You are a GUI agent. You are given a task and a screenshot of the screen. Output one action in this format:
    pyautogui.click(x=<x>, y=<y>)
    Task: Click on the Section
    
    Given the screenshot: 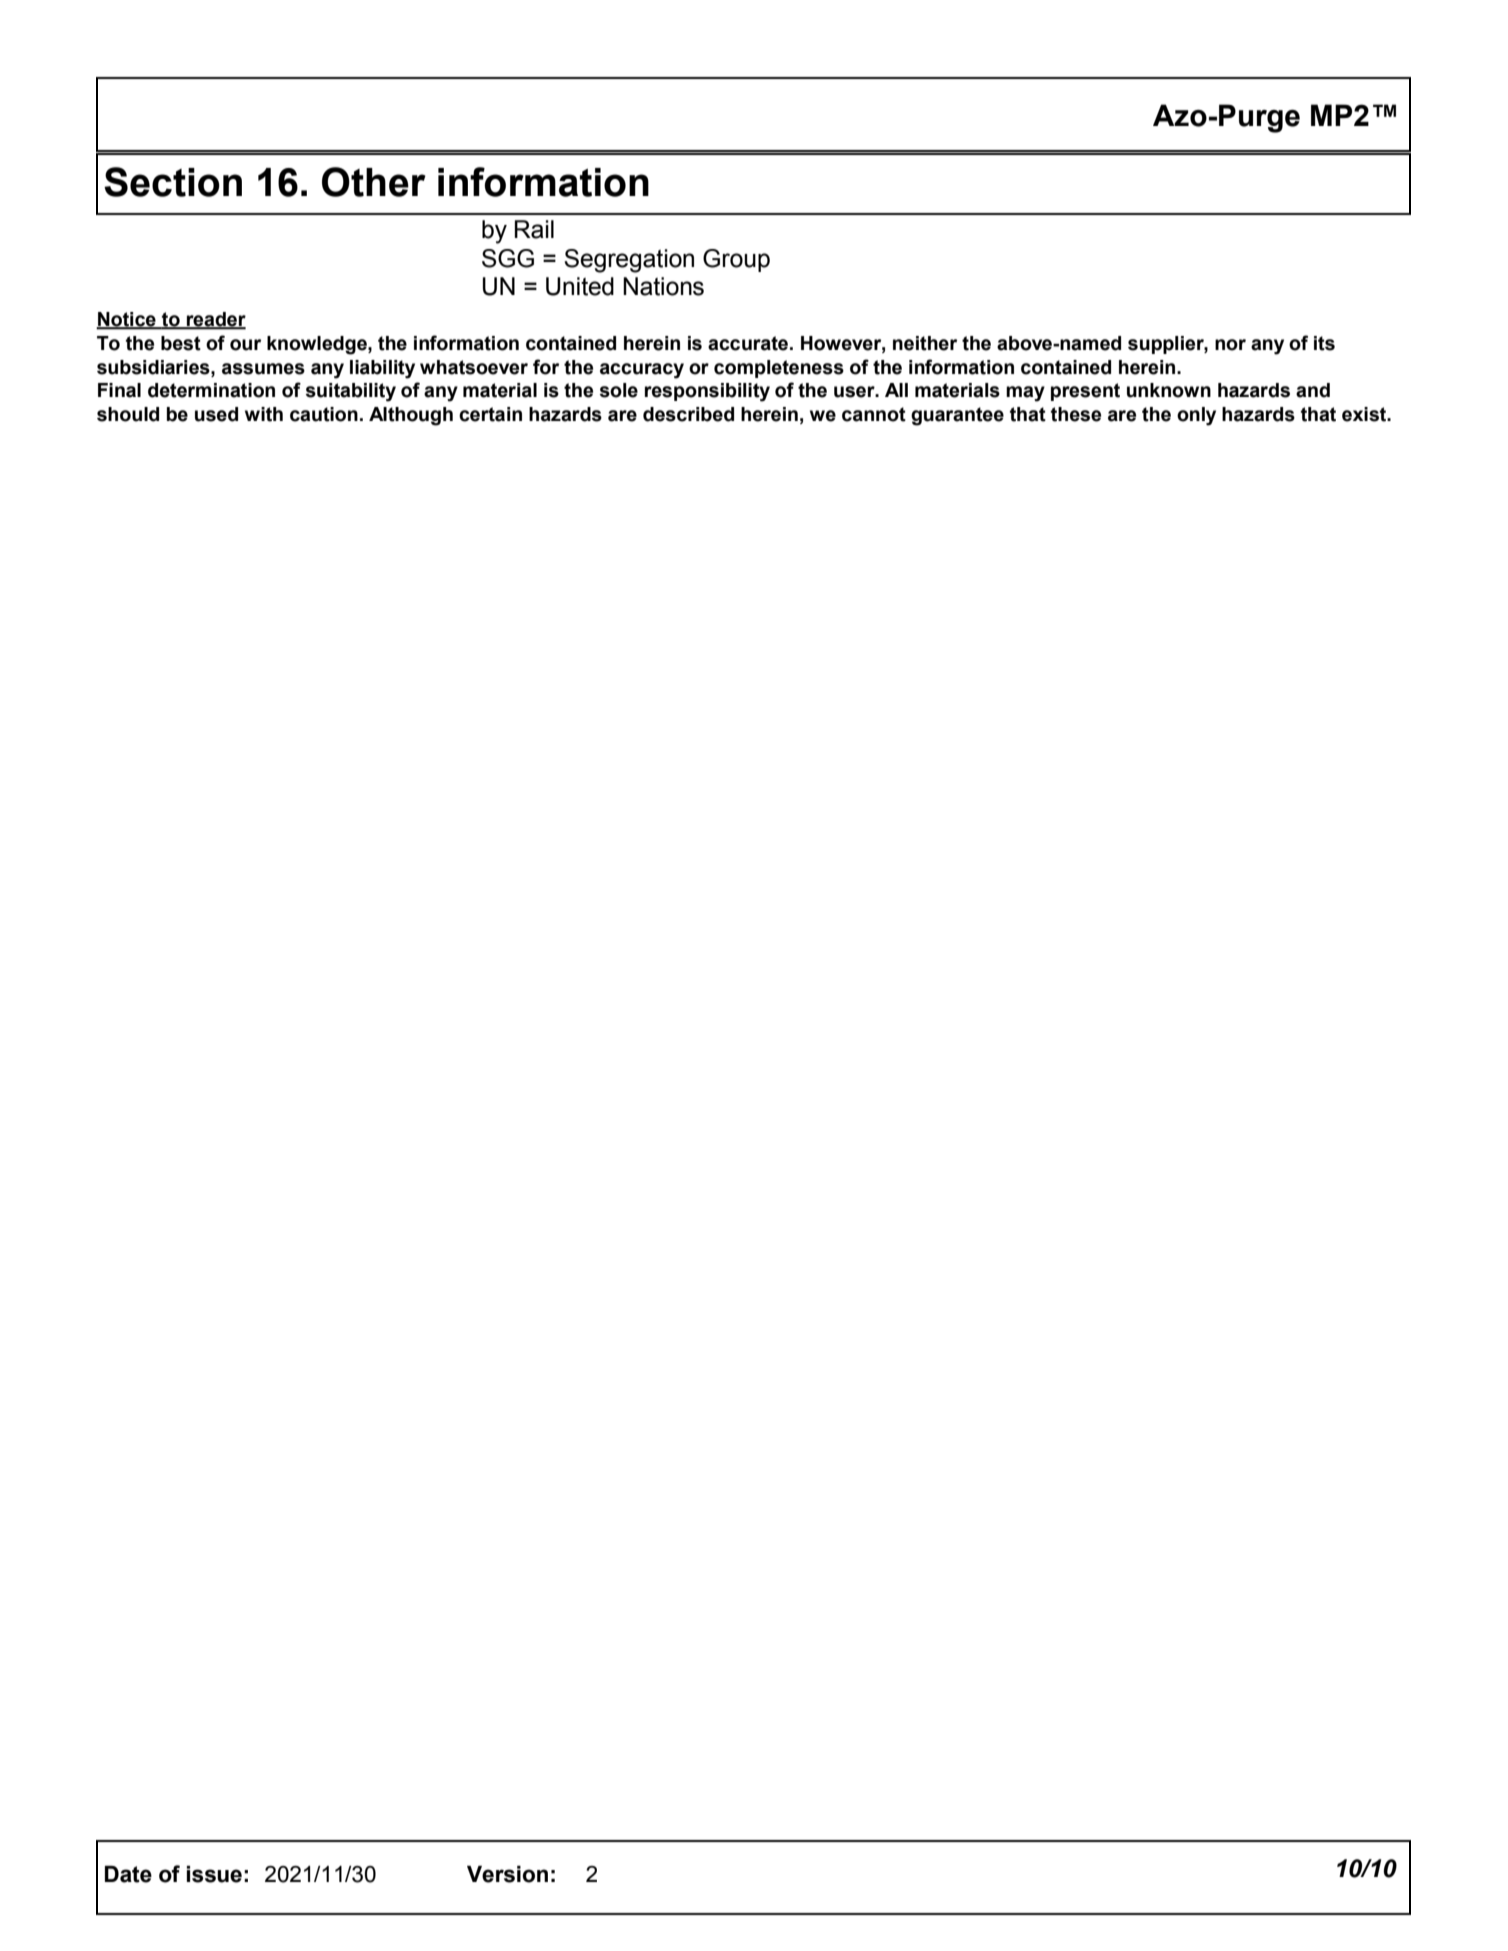 What is the action you would take?
    pyautogui.click(x=173, y=182)
